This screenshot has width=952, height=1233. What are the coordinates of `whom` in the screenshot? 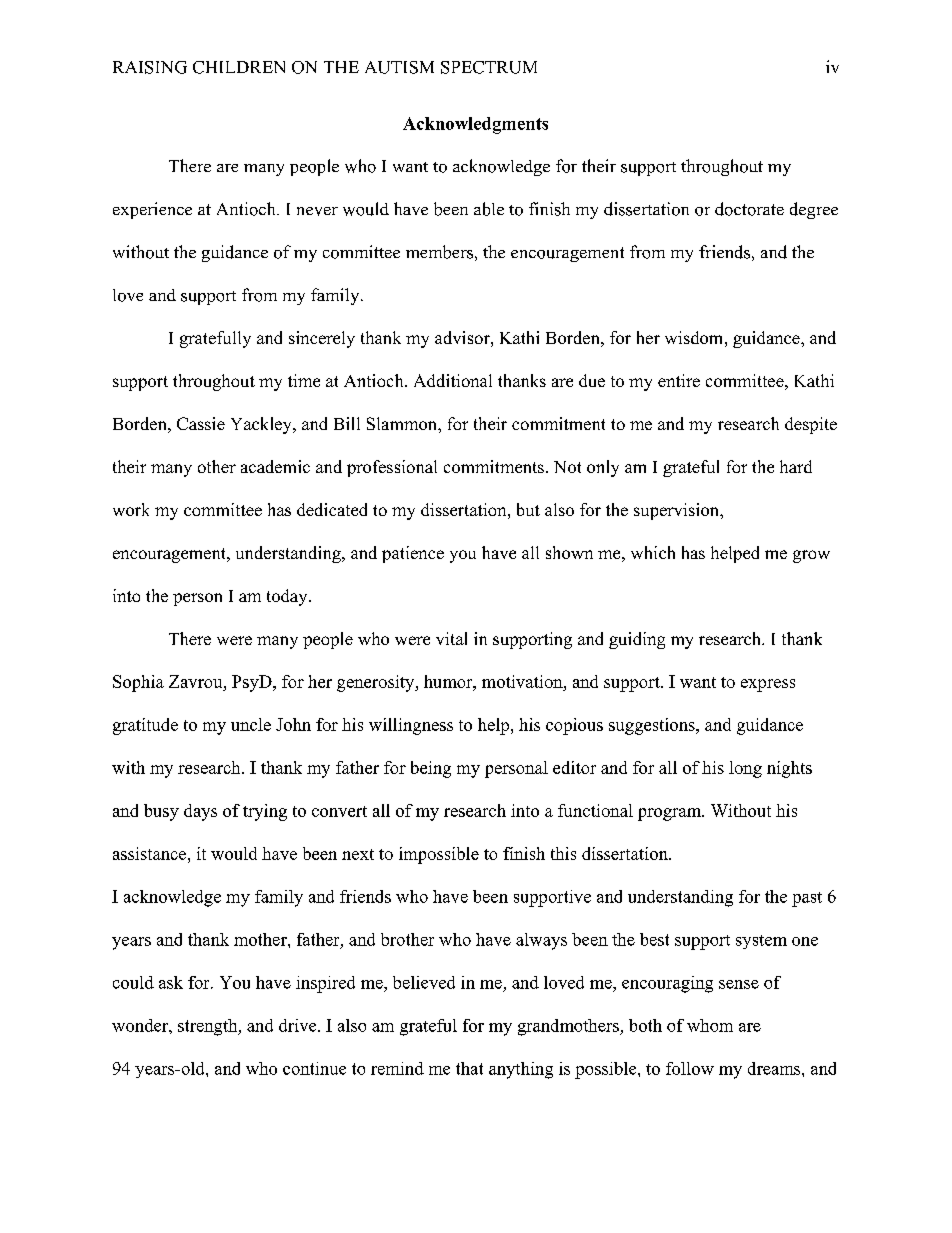 It's located at (710, 1025).
